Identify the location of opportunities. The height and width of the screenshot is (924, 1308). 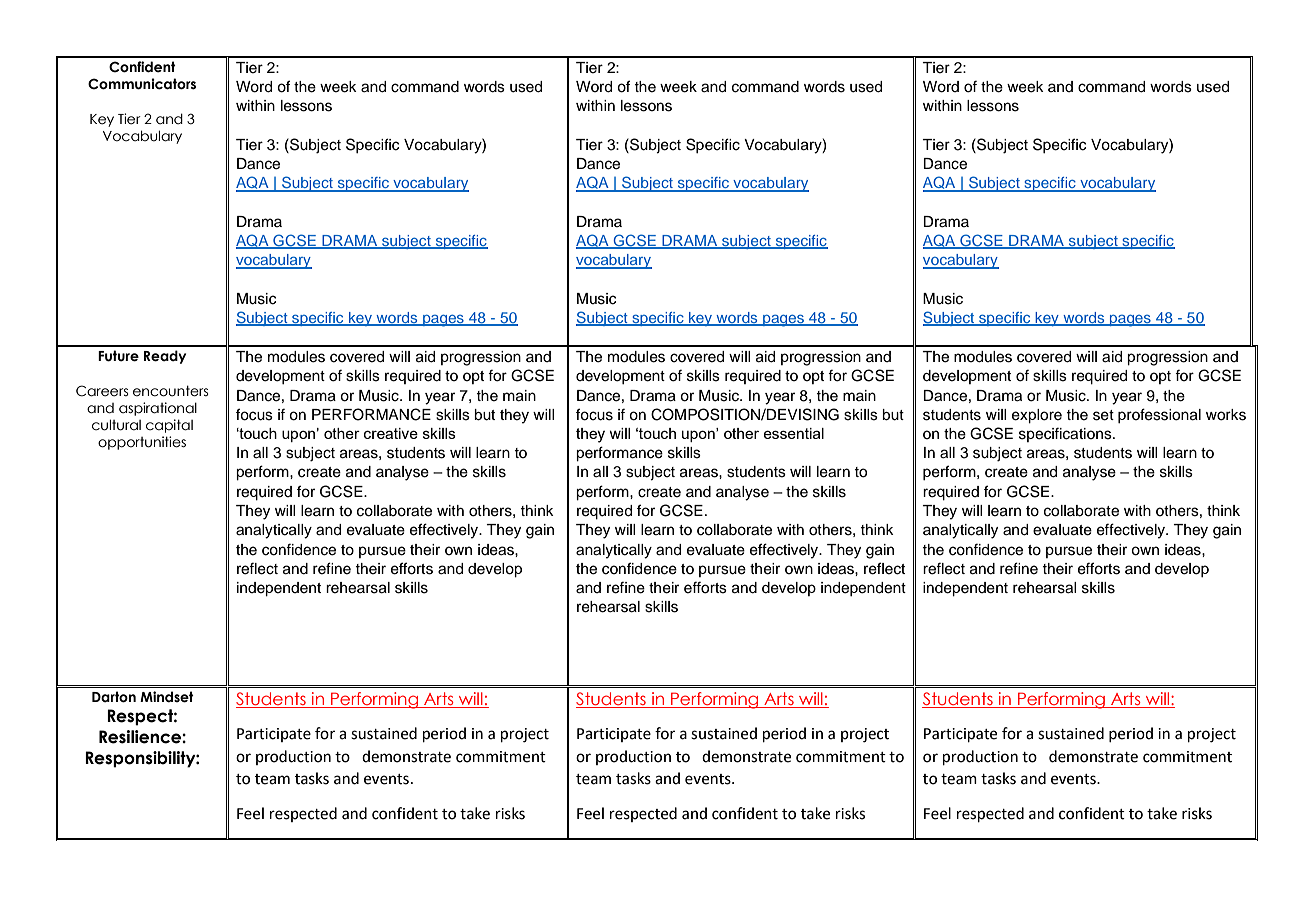
(142, 443).
